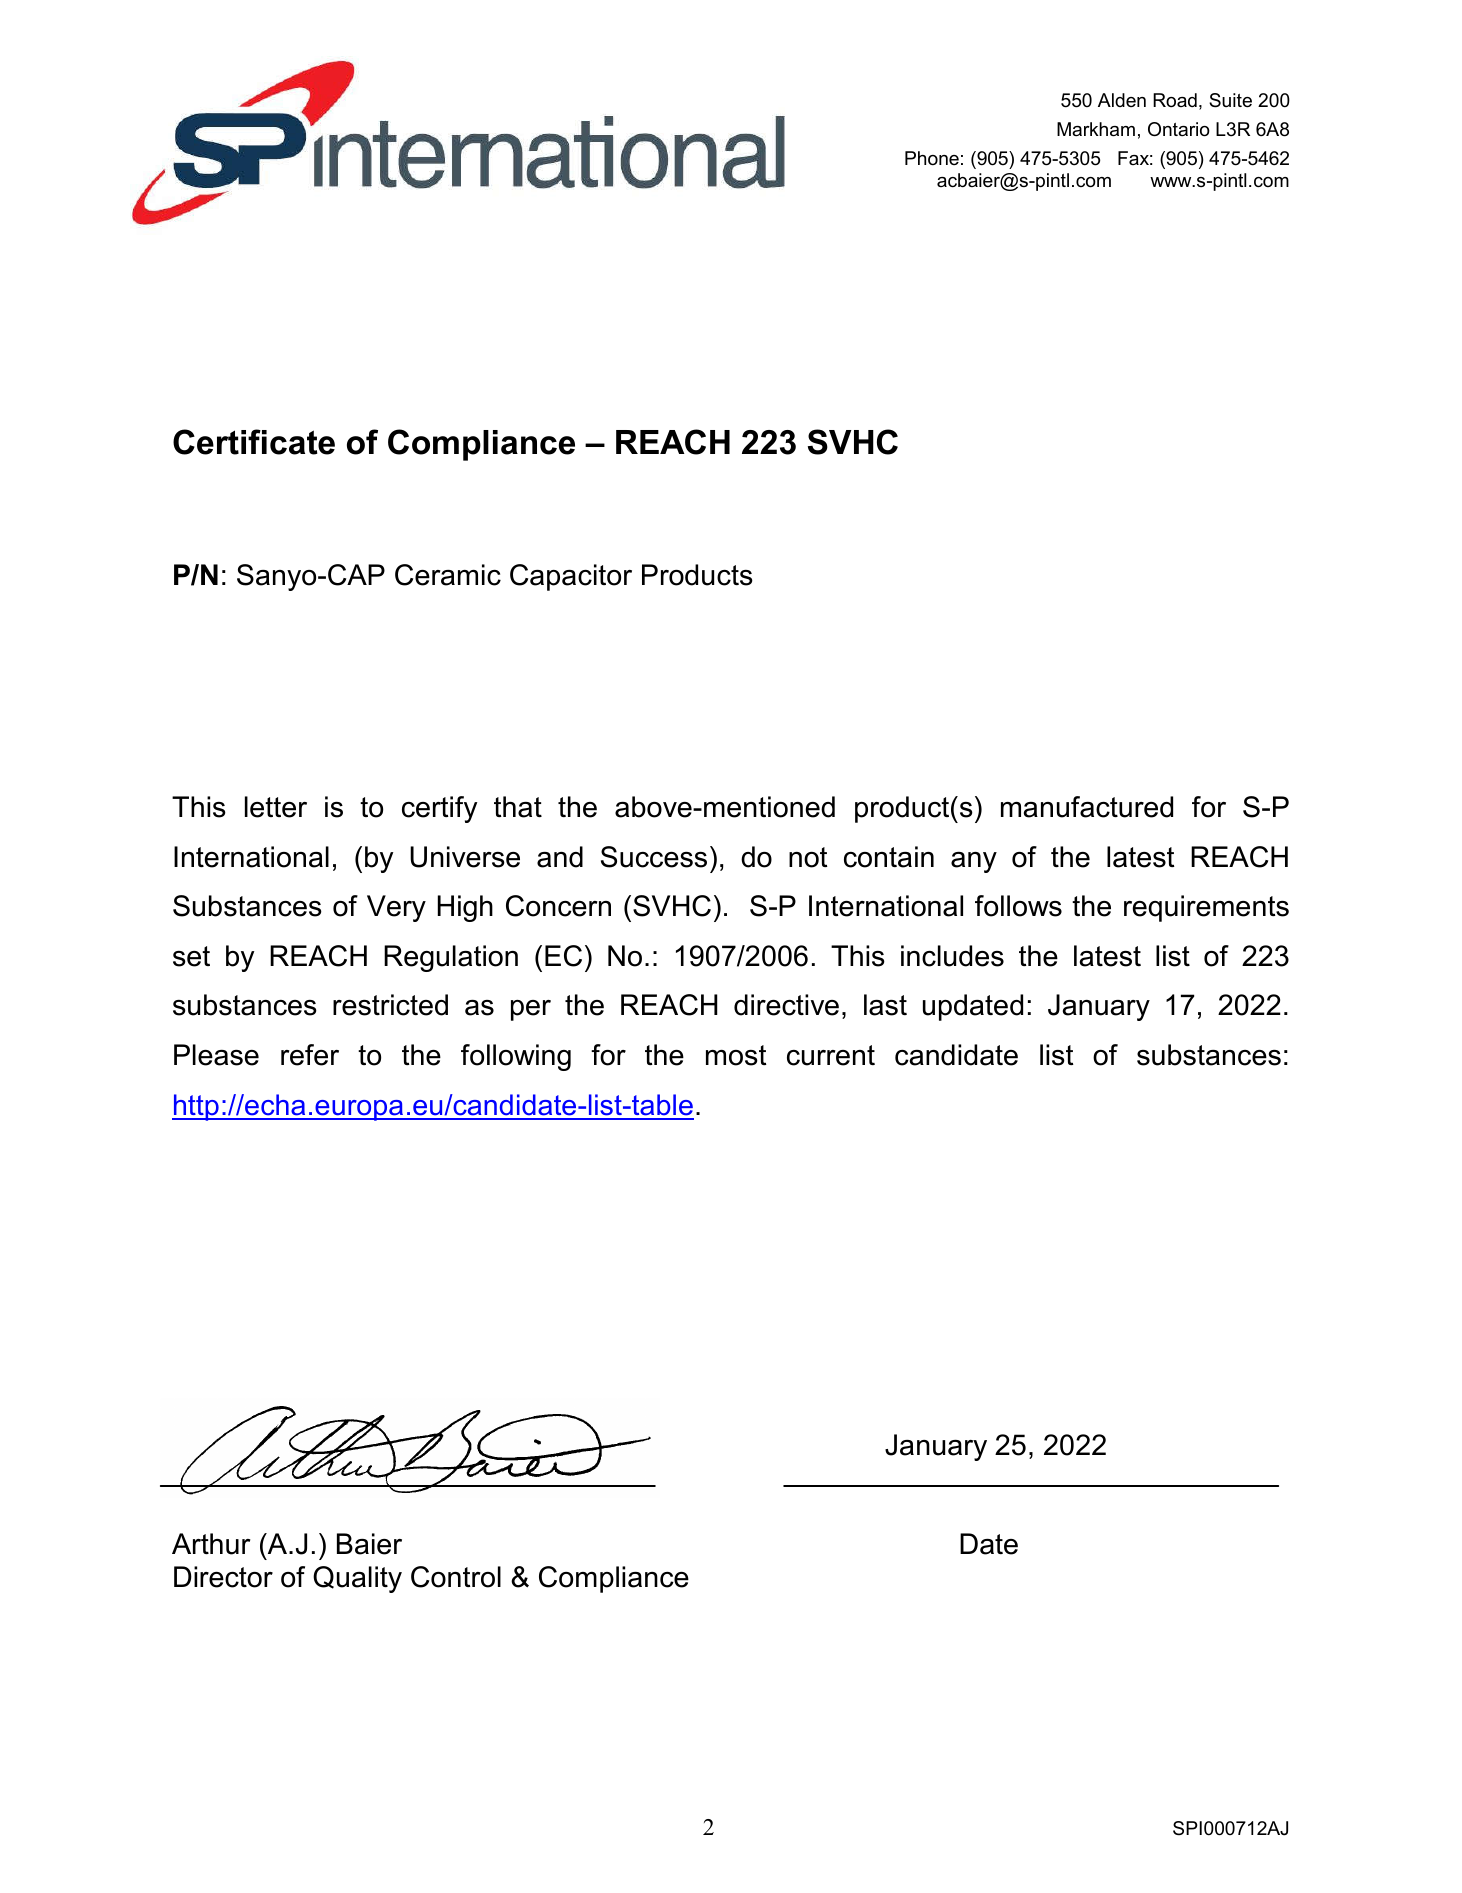  I want to click on Quality, so click(357, 1579).
